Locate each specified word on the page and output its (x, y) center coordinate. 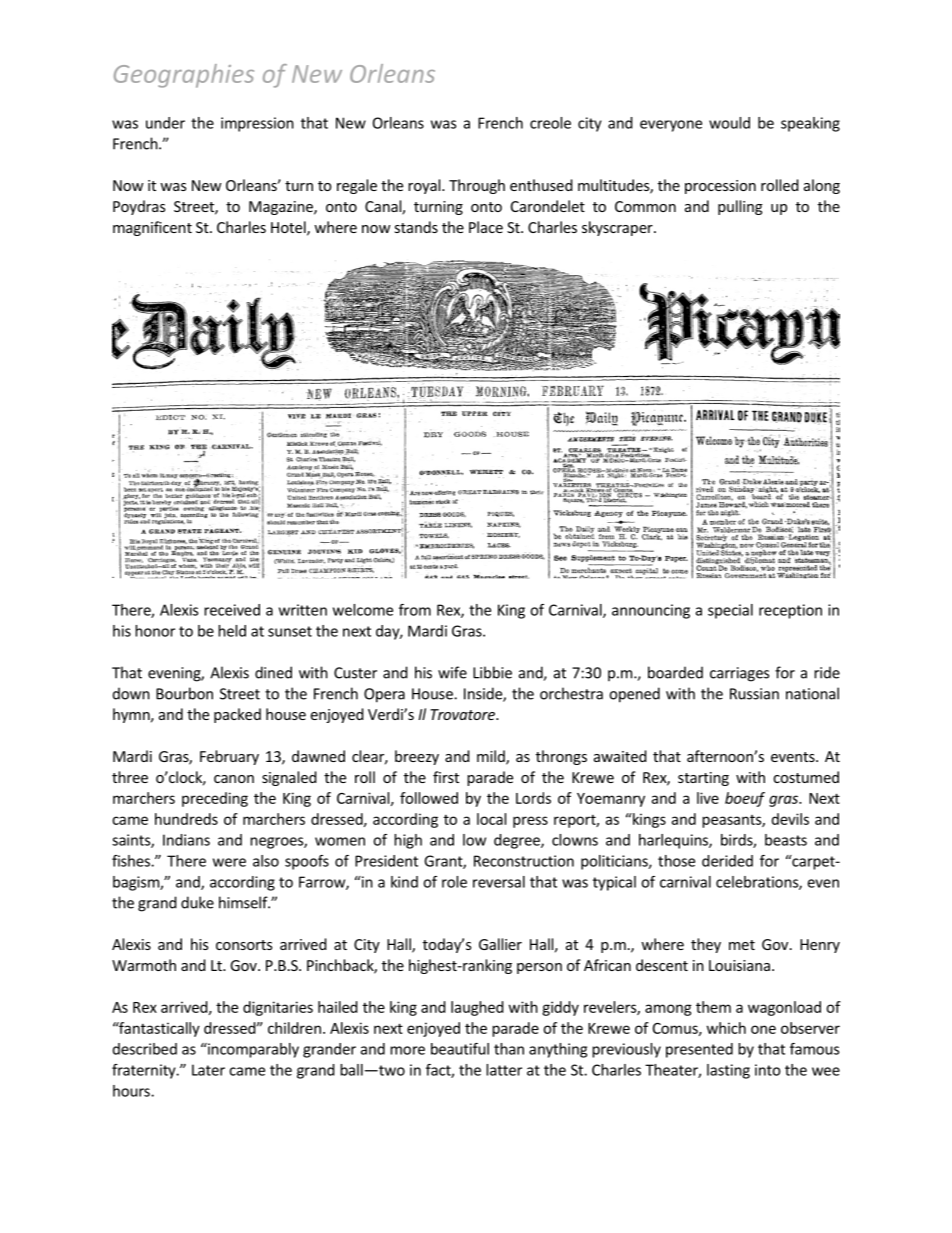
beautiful (460, 1049)
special (730, 611)
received (232, 610)
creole (550, 123)
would (729, 123)
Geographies (184, 76)
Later (208, 1070)
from (415, 610)
